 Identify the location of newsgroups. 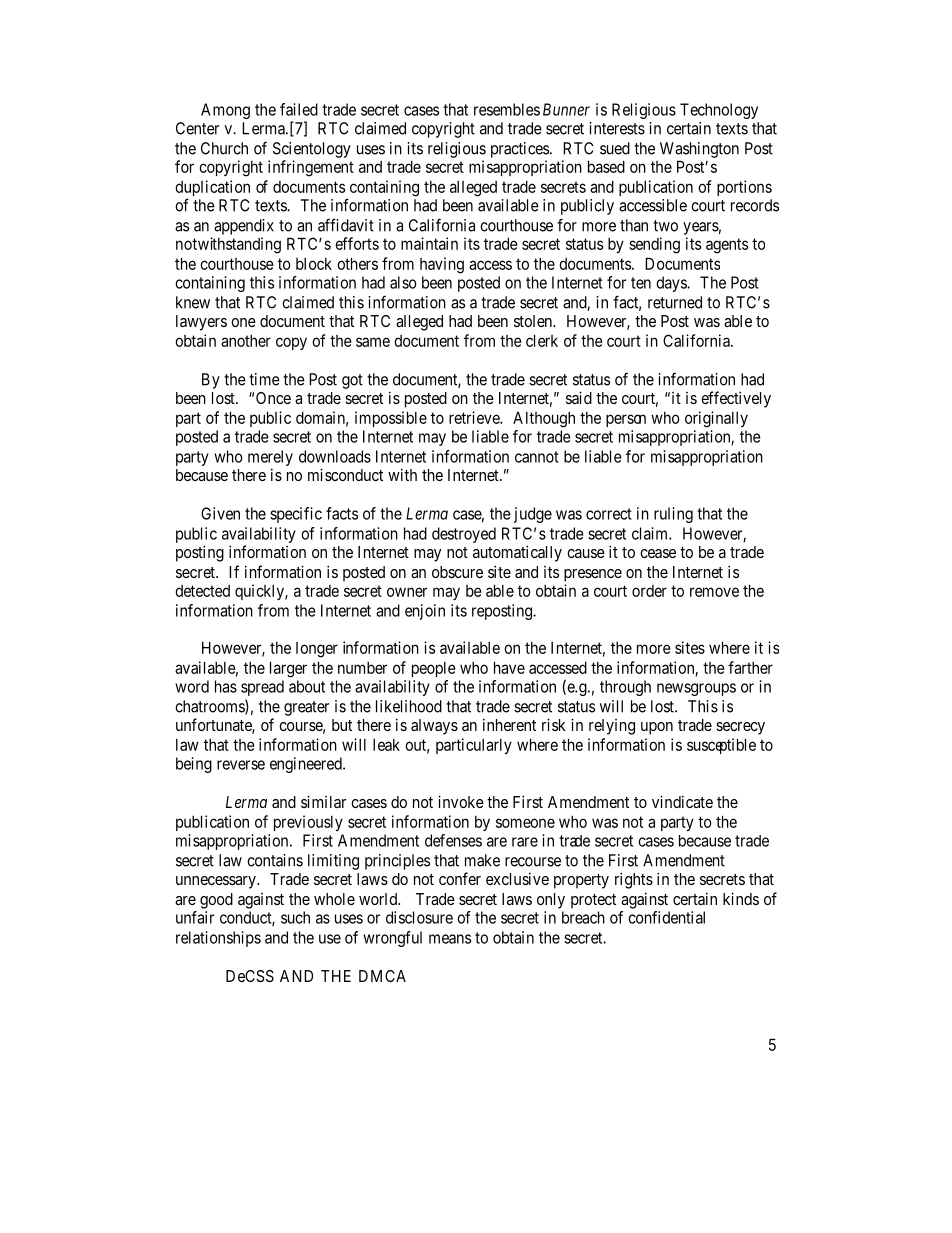
(696, 689).
